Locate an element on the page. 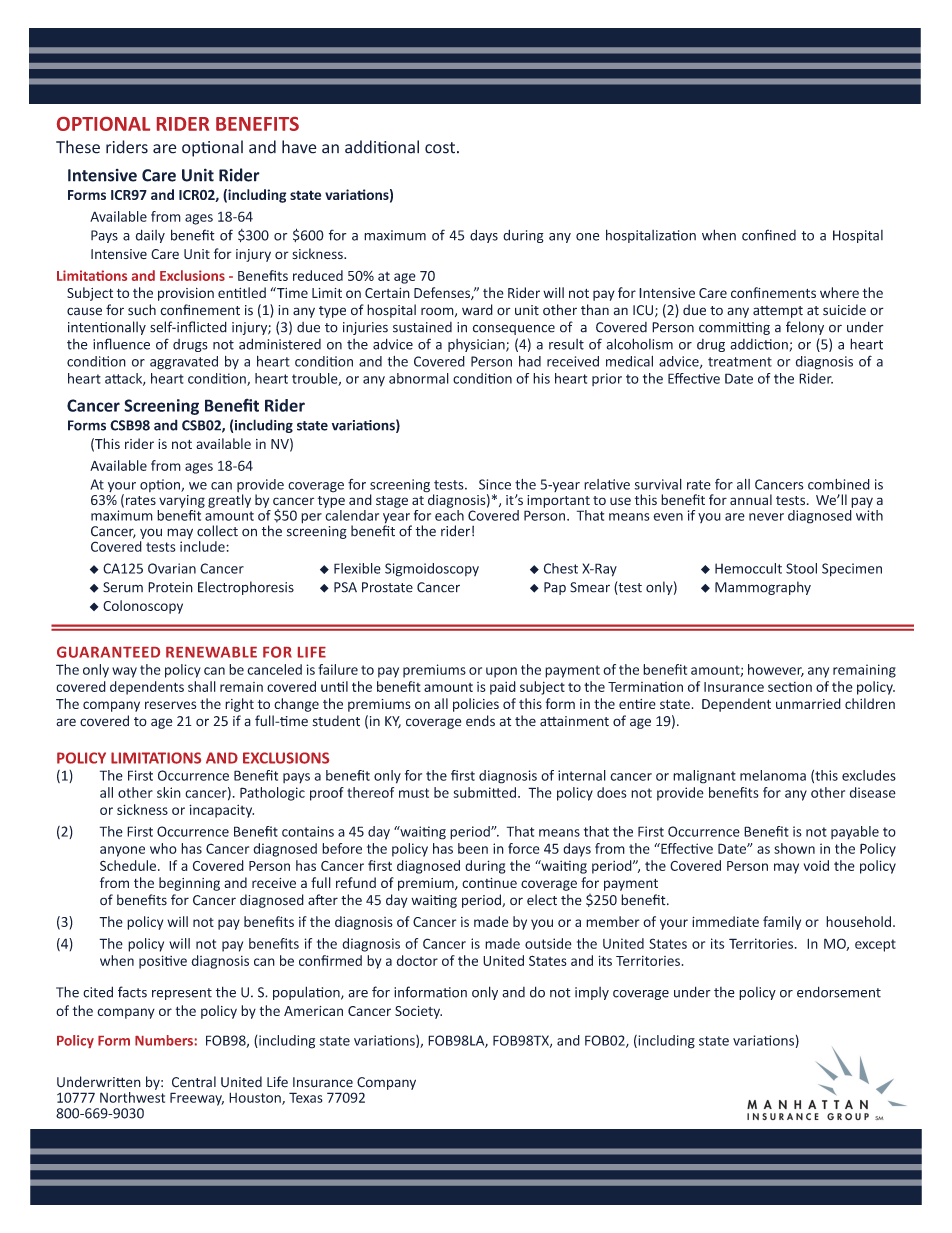 Image resolution: width=952 pixels, height=1233 pixels. never is located at coordinates (766, 517).
